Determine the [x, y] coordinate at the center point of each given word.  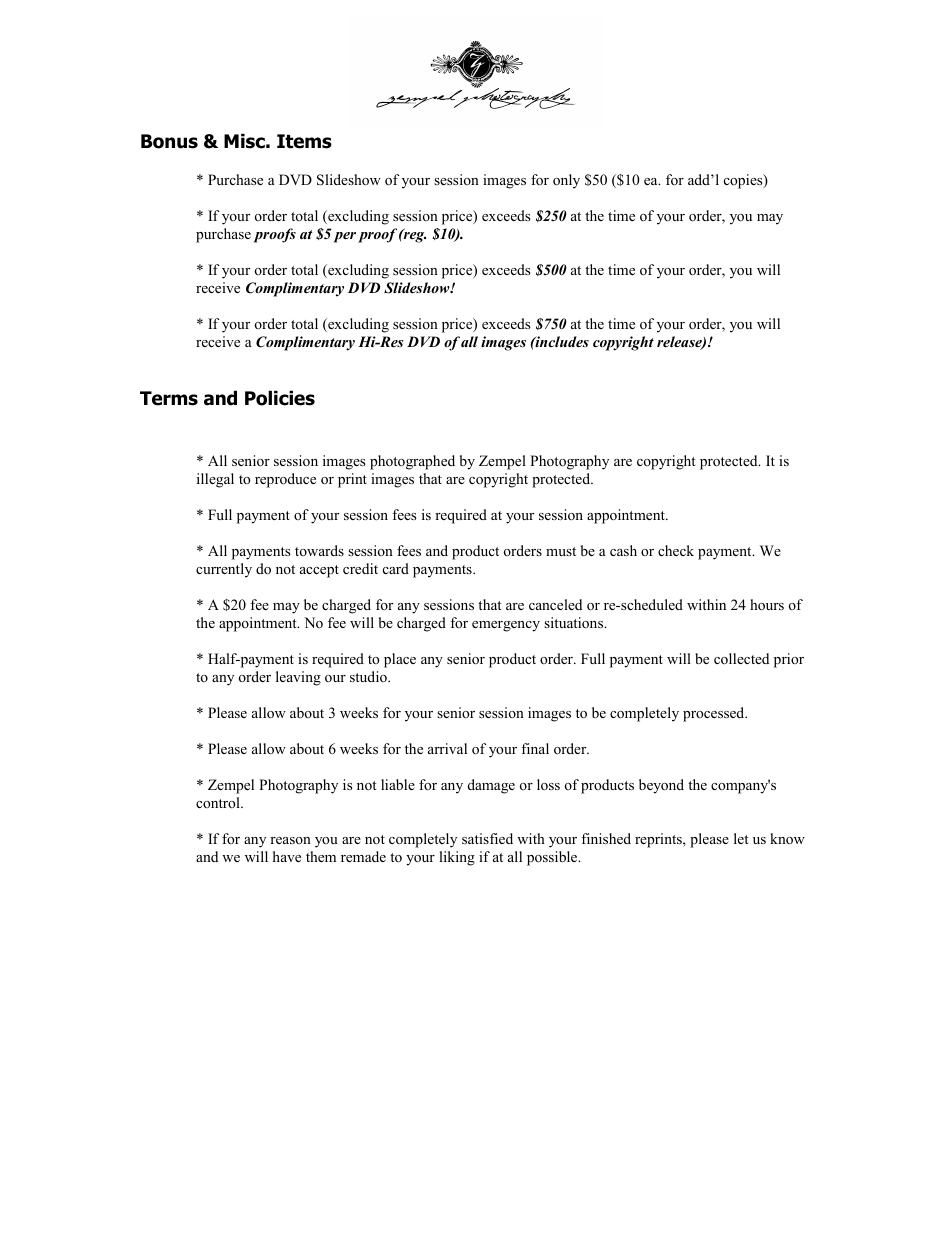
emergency [506, 626]
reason [290, 840]
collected [741, 658]
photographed [412, 462]
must [561, 551]
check [676, 550]
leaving [298, 678]
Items [304, 141]
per [345, 237]
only [566, 181]
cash [623, 550]
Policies [280, 398]
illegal [215, 480]
